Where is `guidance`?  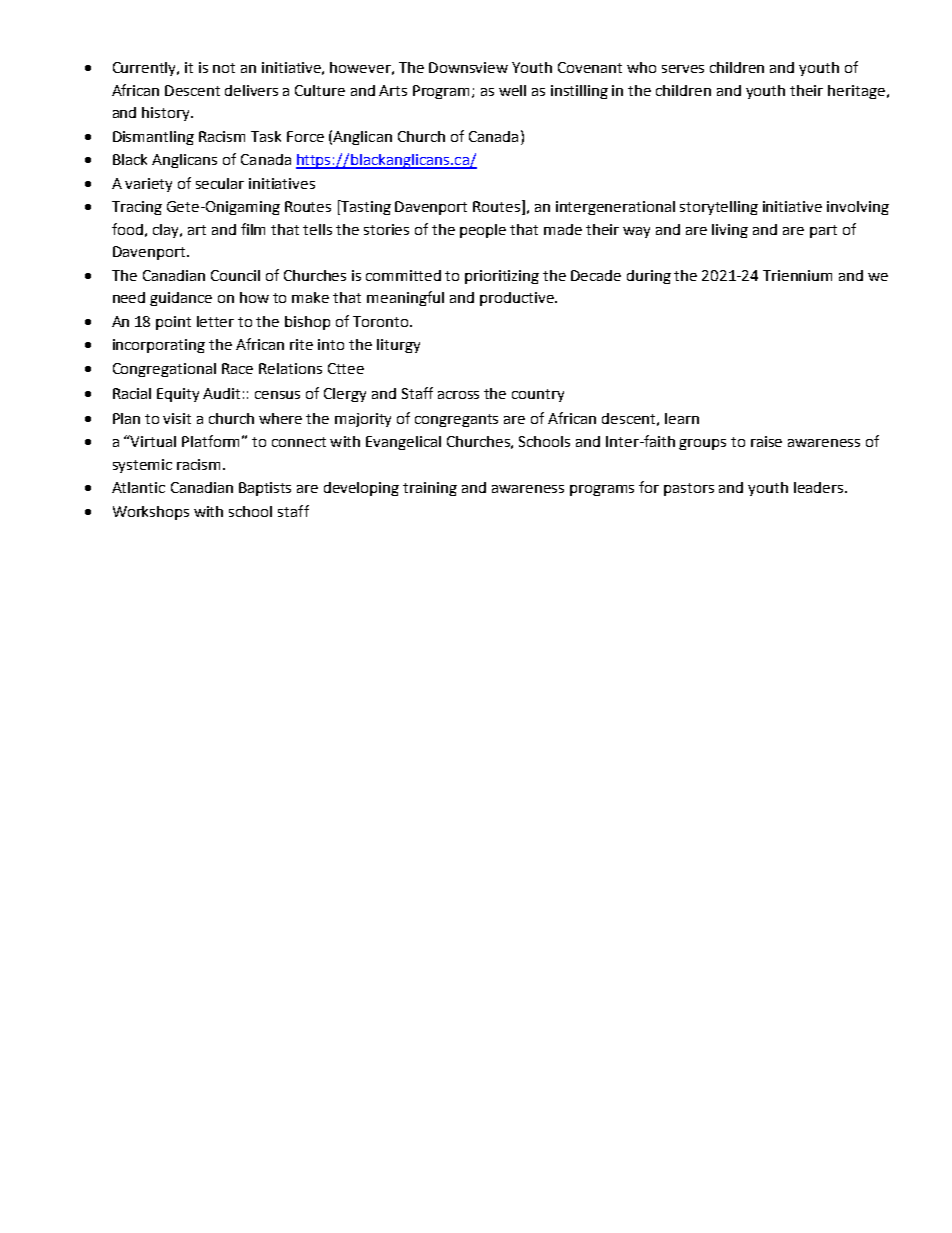 guidance is located at coordinates (181, 299).
